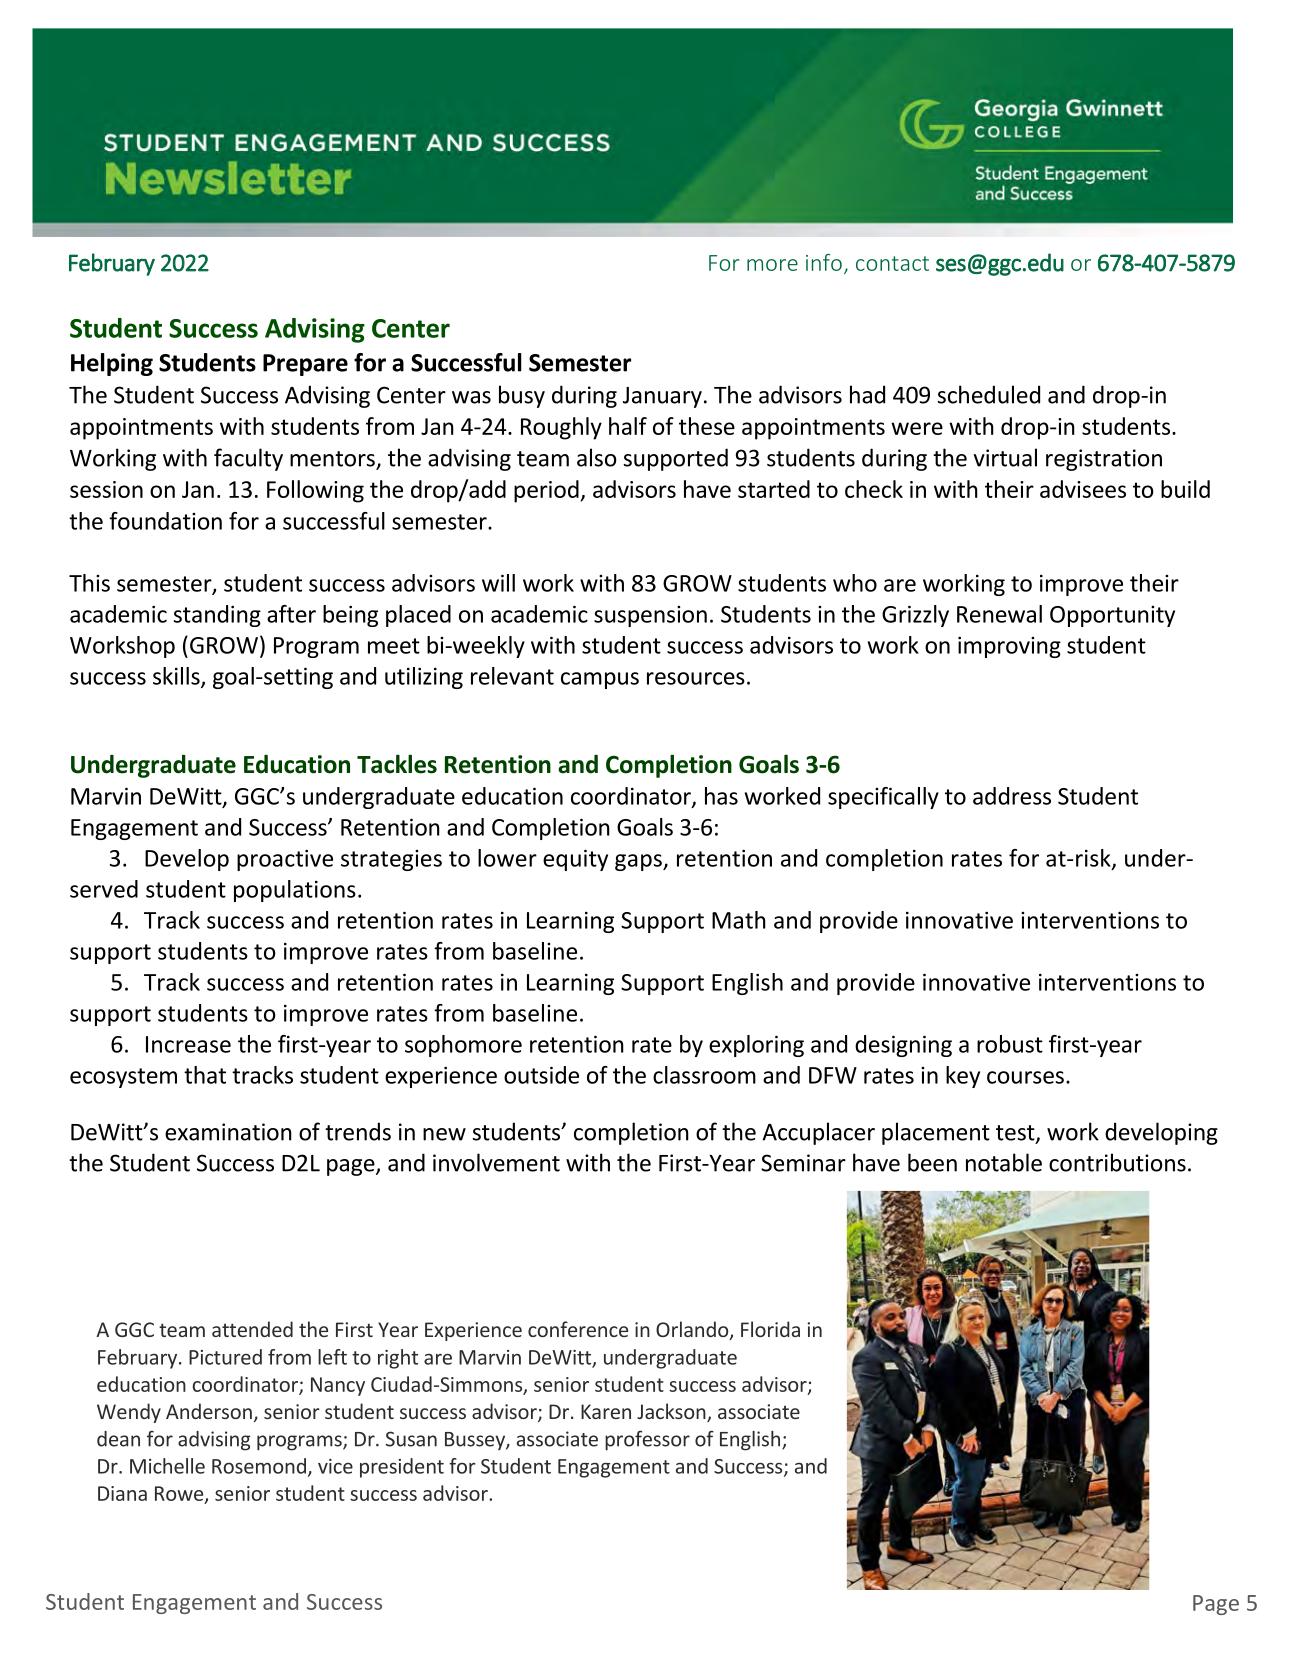 The width and height of the page is (1302, 1674). I want to click on contact, so click(892, 263).
